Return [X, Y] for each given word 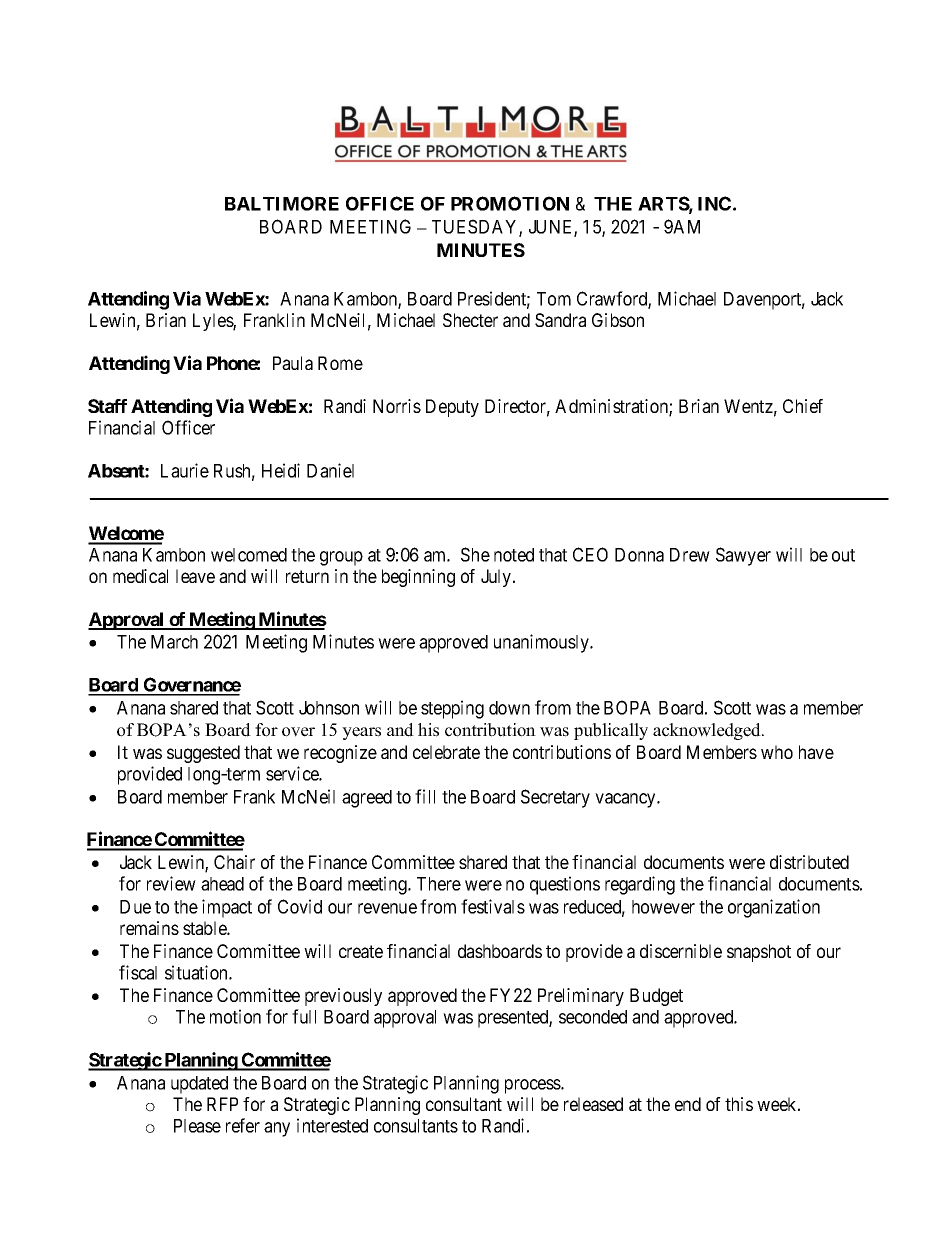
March [174, 642]
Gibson [618, 320]
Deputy [452, 408]
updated [199, 1085]
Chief [803, 406]
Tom [554, 299]
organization [774, 908]
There [439, 884]
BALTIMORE [282, 203]
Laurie [185, 470]
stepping [452, 709]
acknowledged [708, 731]
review [171, 883]
